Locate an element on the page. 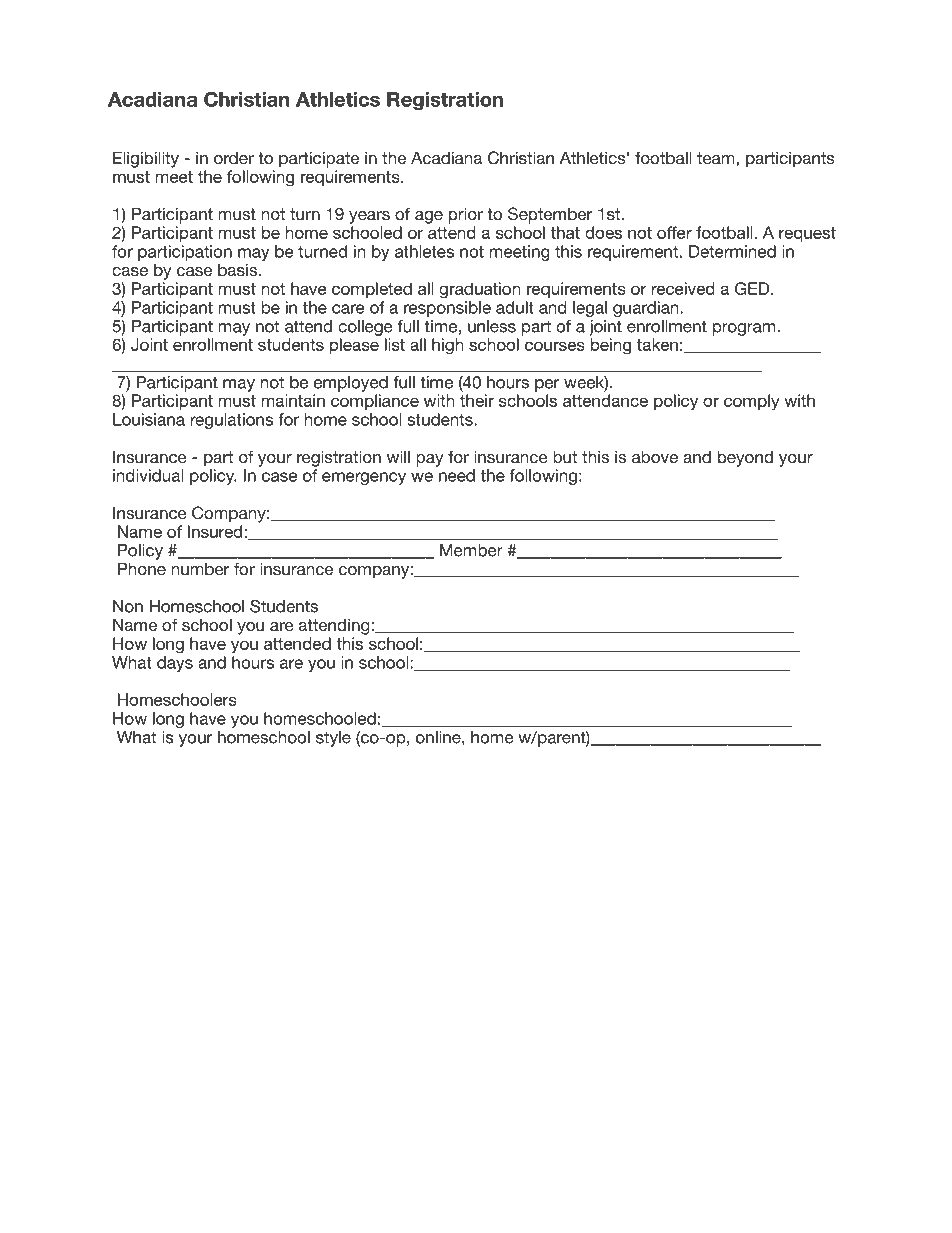  basis is located at coordinates (237, 269).
